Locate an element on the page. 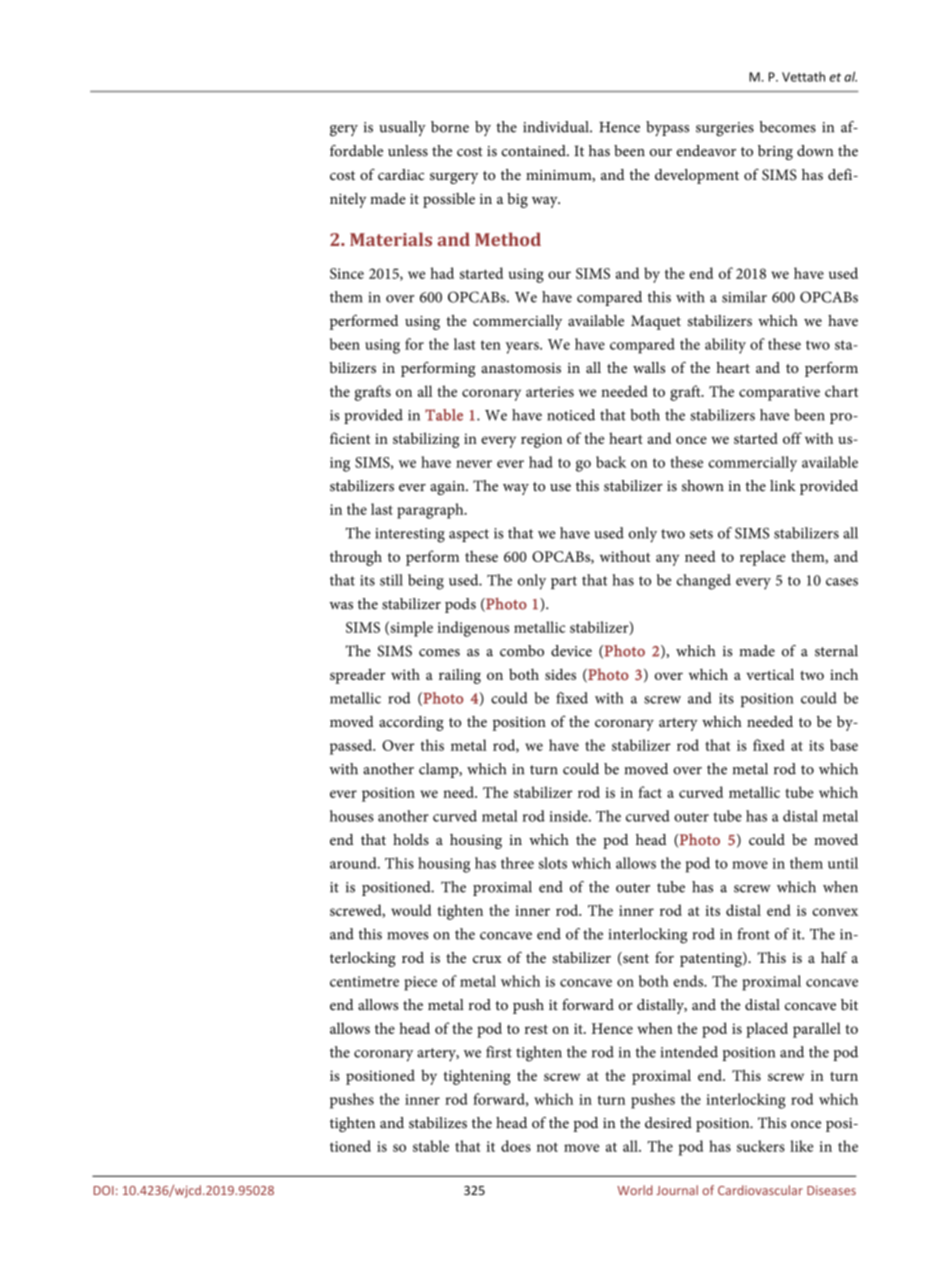 The width and height of the page is (949, 1288). borne is located at coordinates (450, 127).
